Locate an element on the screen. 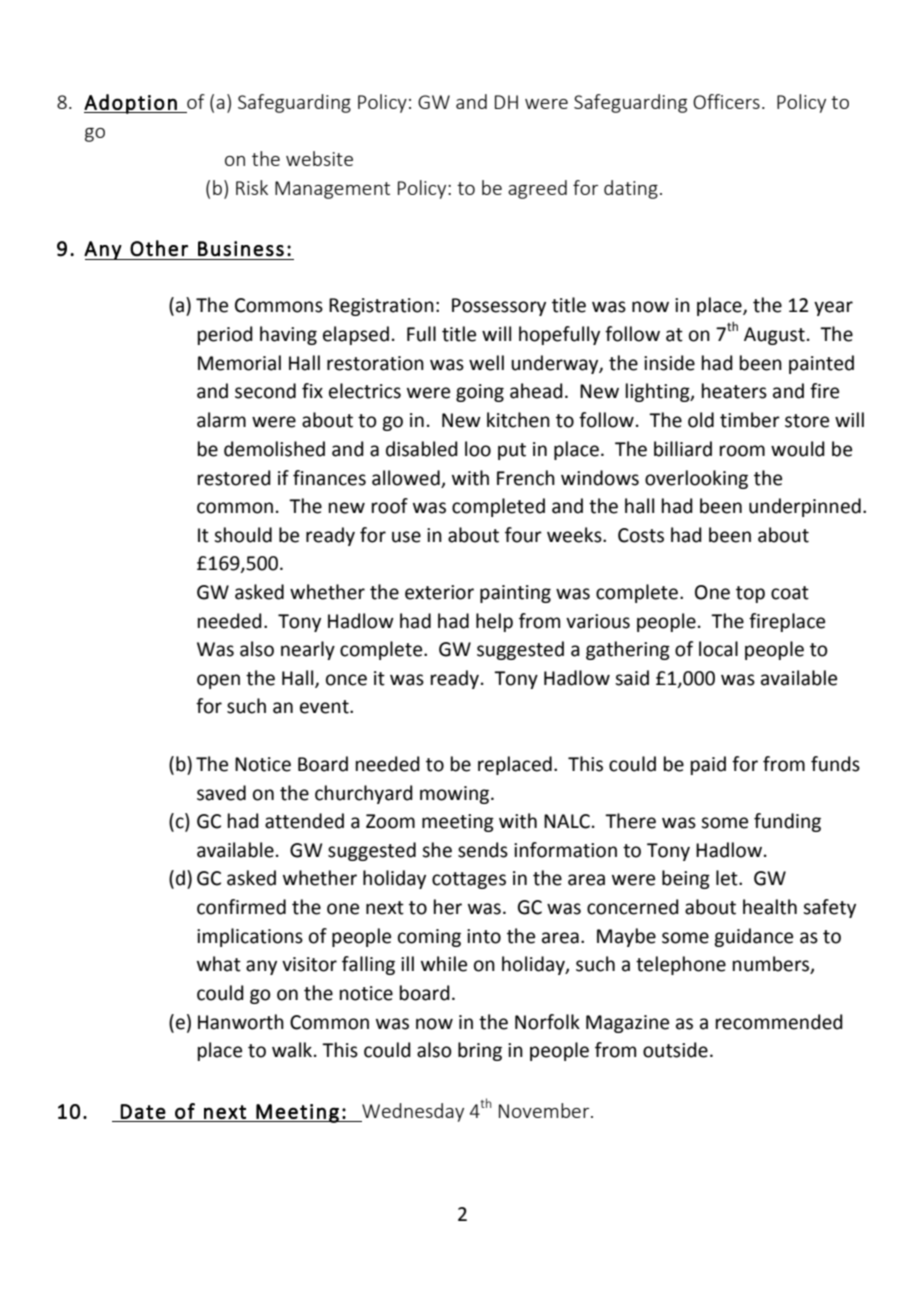 This screenshot has height=1308, width=924. put is located at coordinates (512, 451).
